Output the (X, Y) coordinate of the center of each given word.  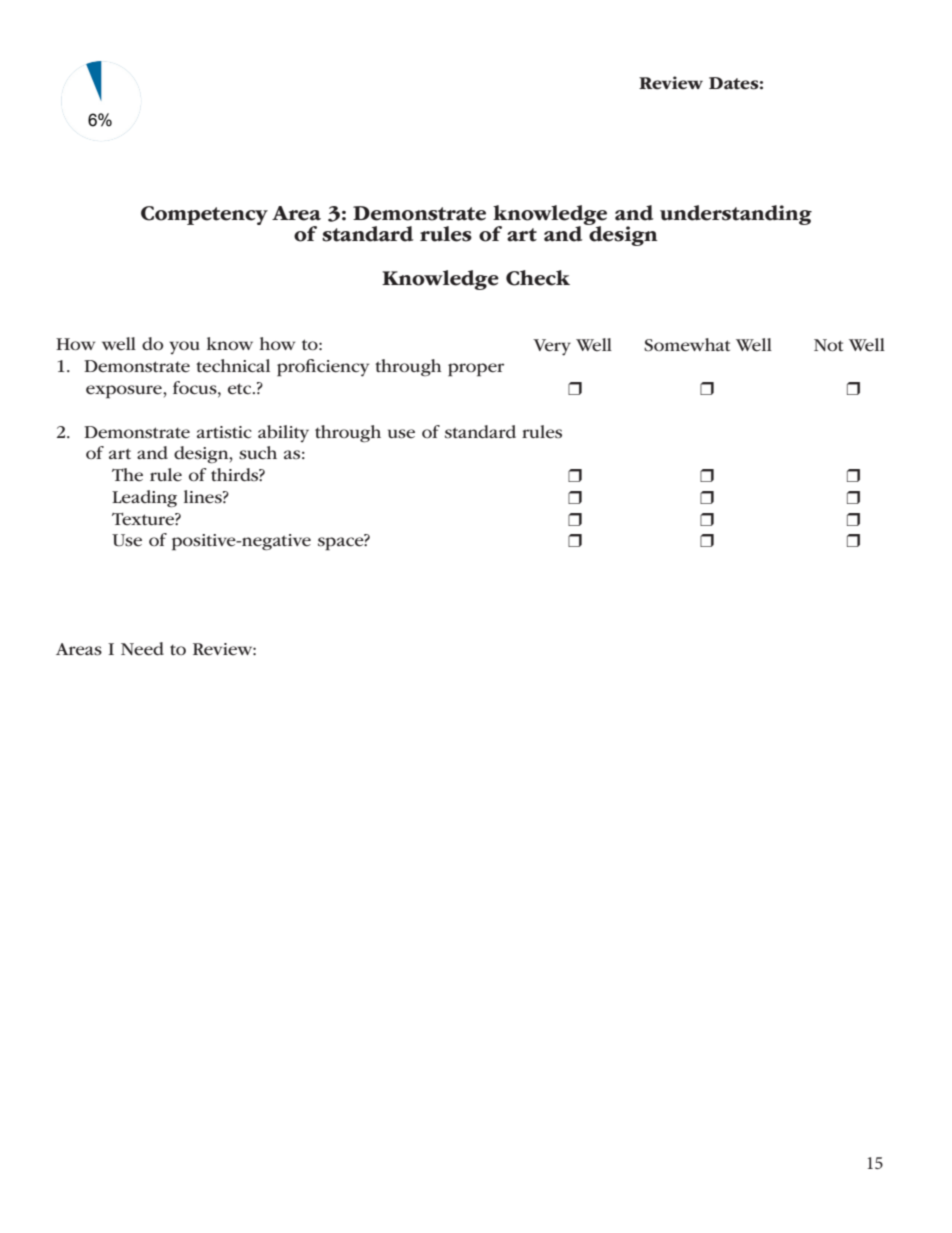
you (184, 347)
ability (283, 433)
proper (476, 370)
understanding (736, 215)
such (258, 453)
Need (142, 649)
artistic (224, 432)
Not (828, 345)
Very (552, 347)
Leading (144, 499)
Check (538, 278)
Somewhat (687, 345)
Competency (204, 215)
